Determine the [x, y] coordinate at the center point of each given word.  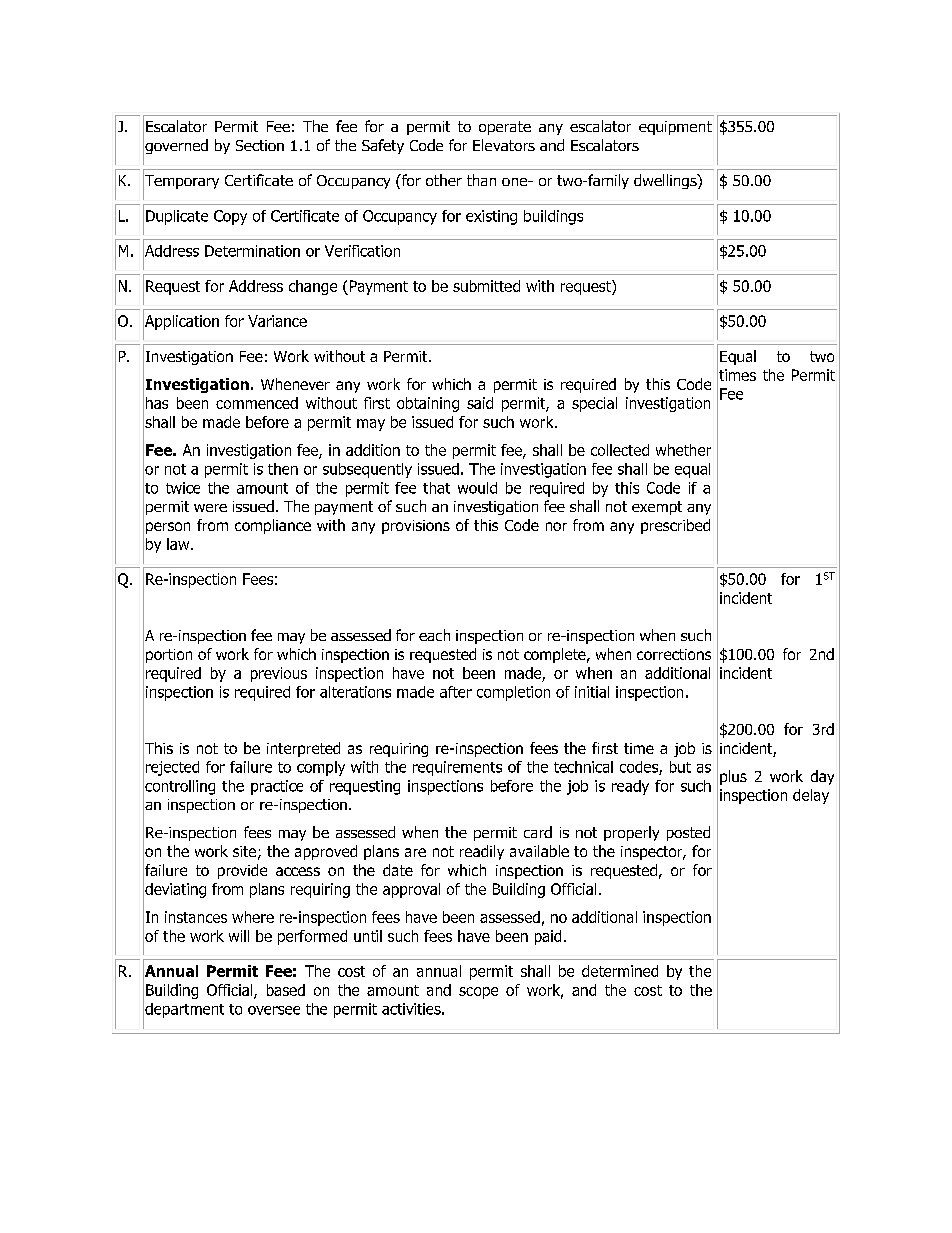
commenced [257, 403]
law [179, 544]
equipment [675, 128]
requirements [457, 768]
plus [733, 777]
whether [683, 450]
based [286, 990]
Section [260, 145]
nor [556, 526]
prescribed [675, 526]
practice [277, 787]
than [481, 180]
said [480, 403]
